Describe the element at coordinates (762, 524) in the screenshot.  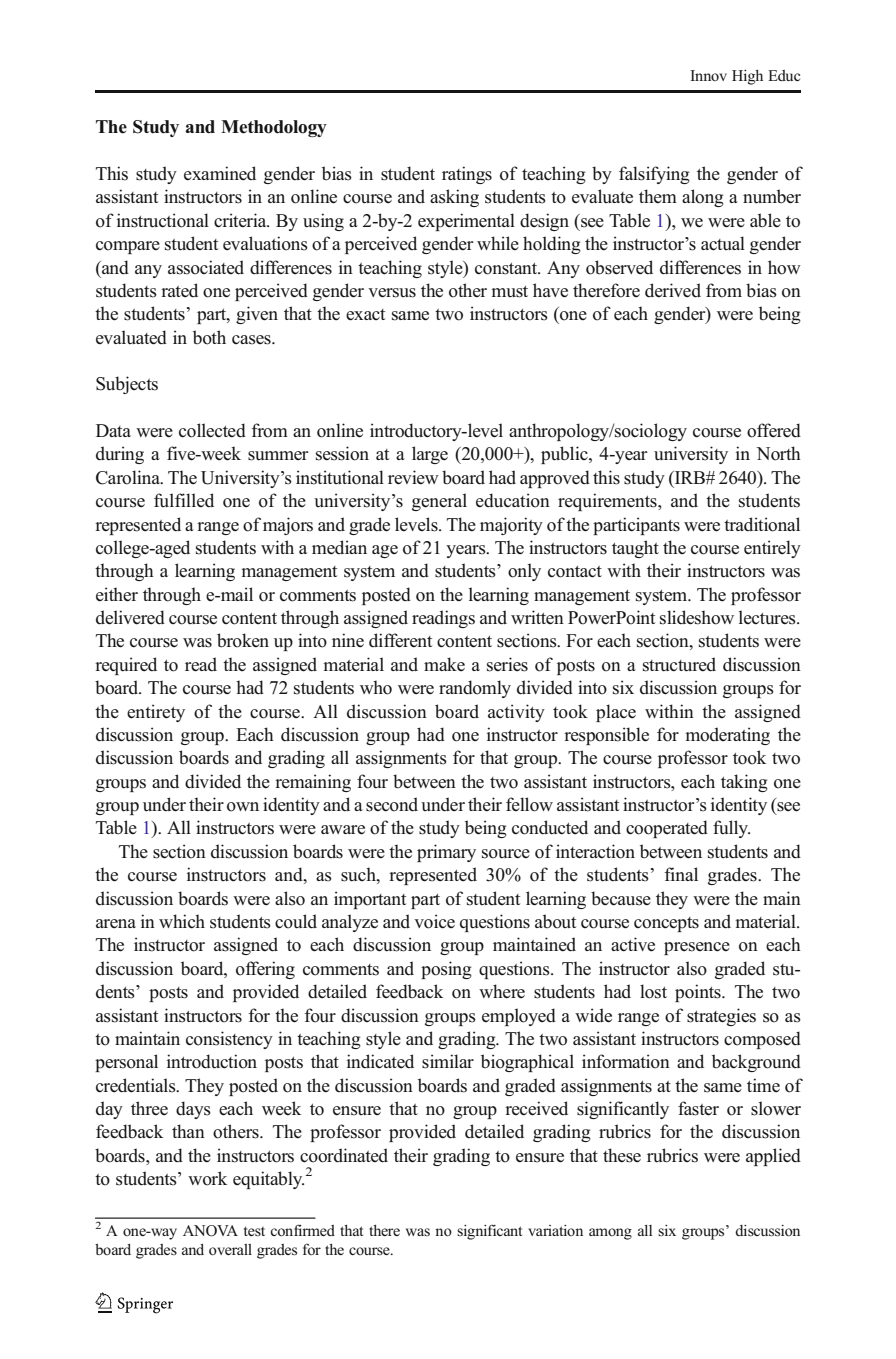
I see `traditional` at that location.
